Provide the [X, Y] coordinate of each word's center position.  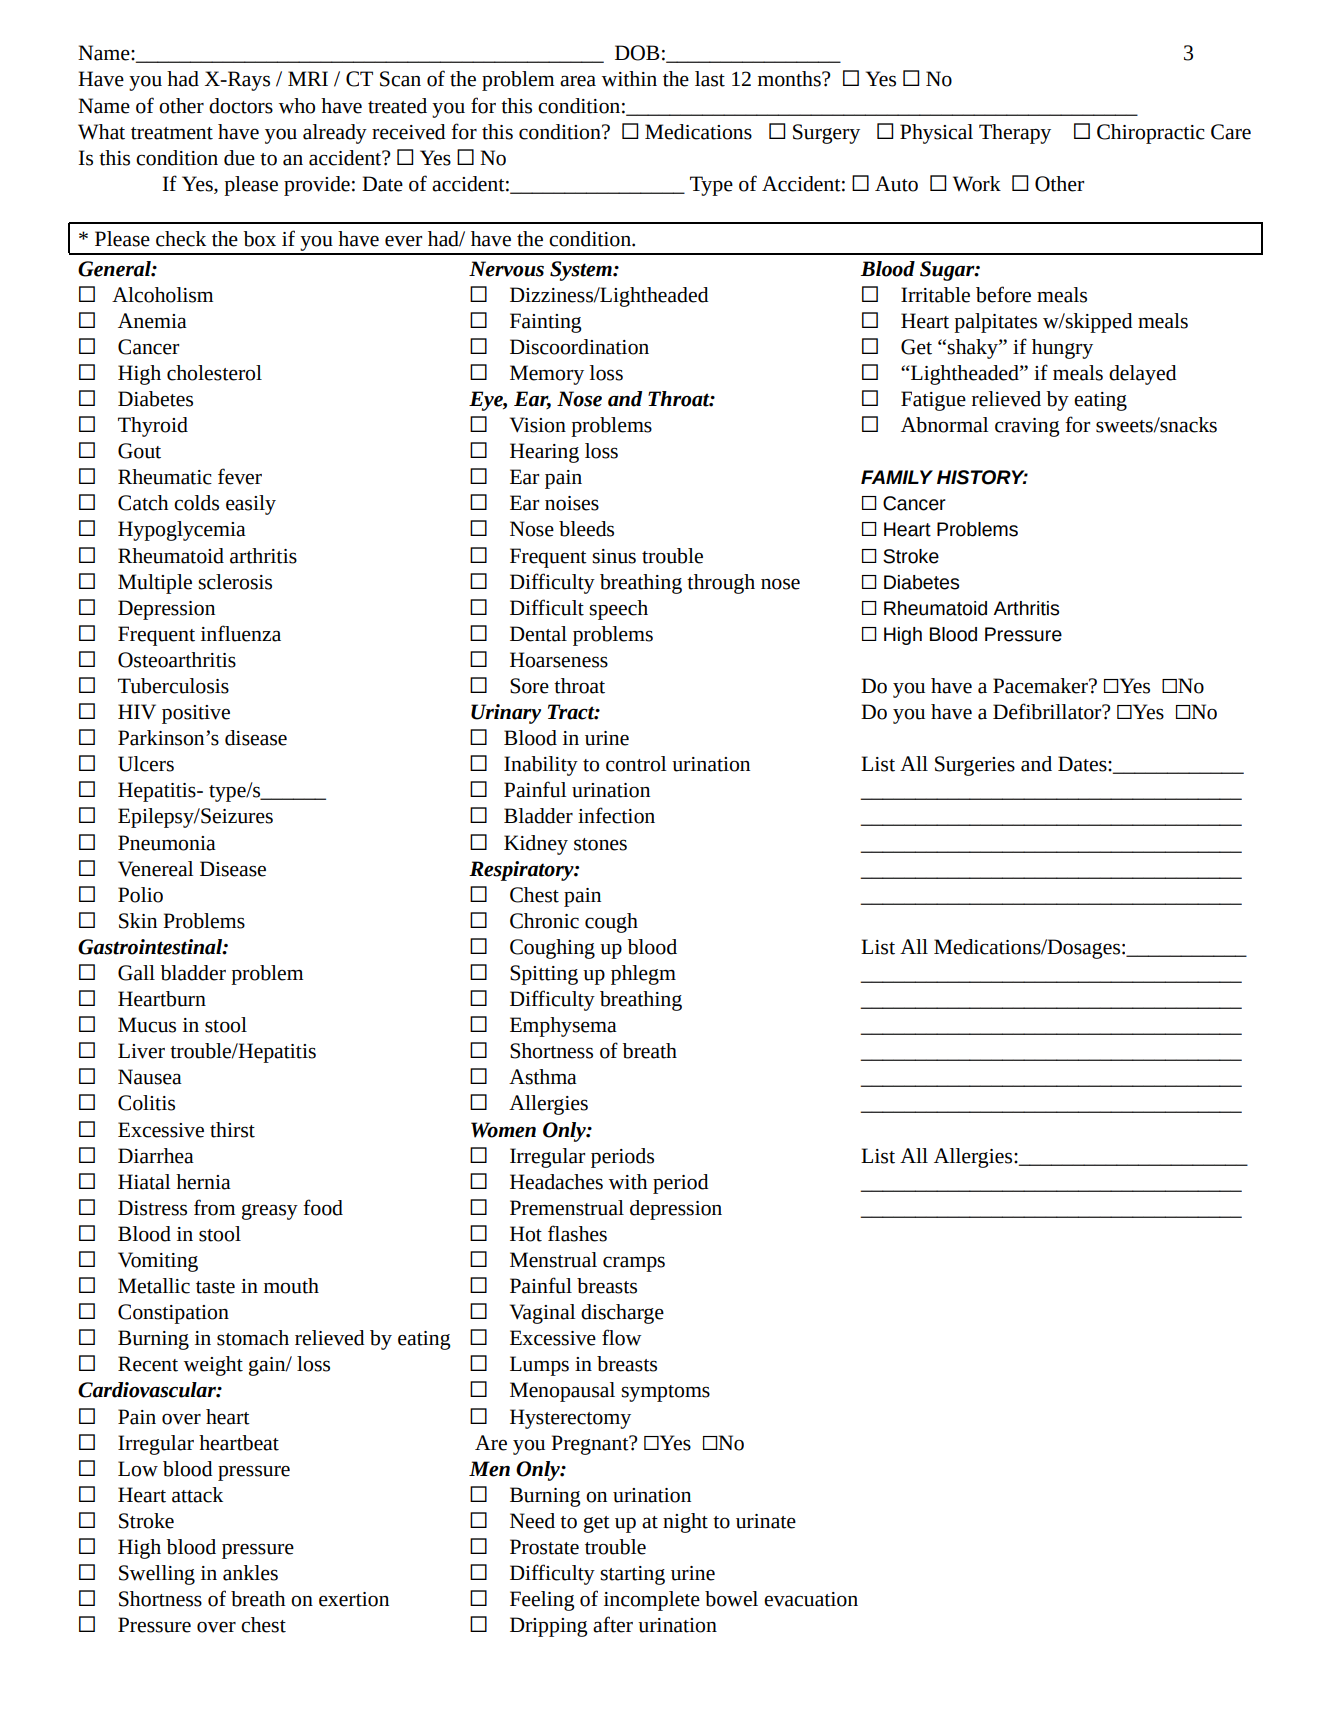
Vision [538, 425]
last [710, 79]
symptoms [665, 1393]
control [636, 764]
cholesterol [214, 373]
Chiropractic [1151, 134]
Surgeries [975, 766]
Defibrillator [1048, 711]
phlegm [643, 975]
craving [1027, 427]
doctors [241, 106]
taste [215, 1287]
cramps [634, 1264]
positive [196, 714]
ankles [250, 1573]
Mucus [147, 1025]
